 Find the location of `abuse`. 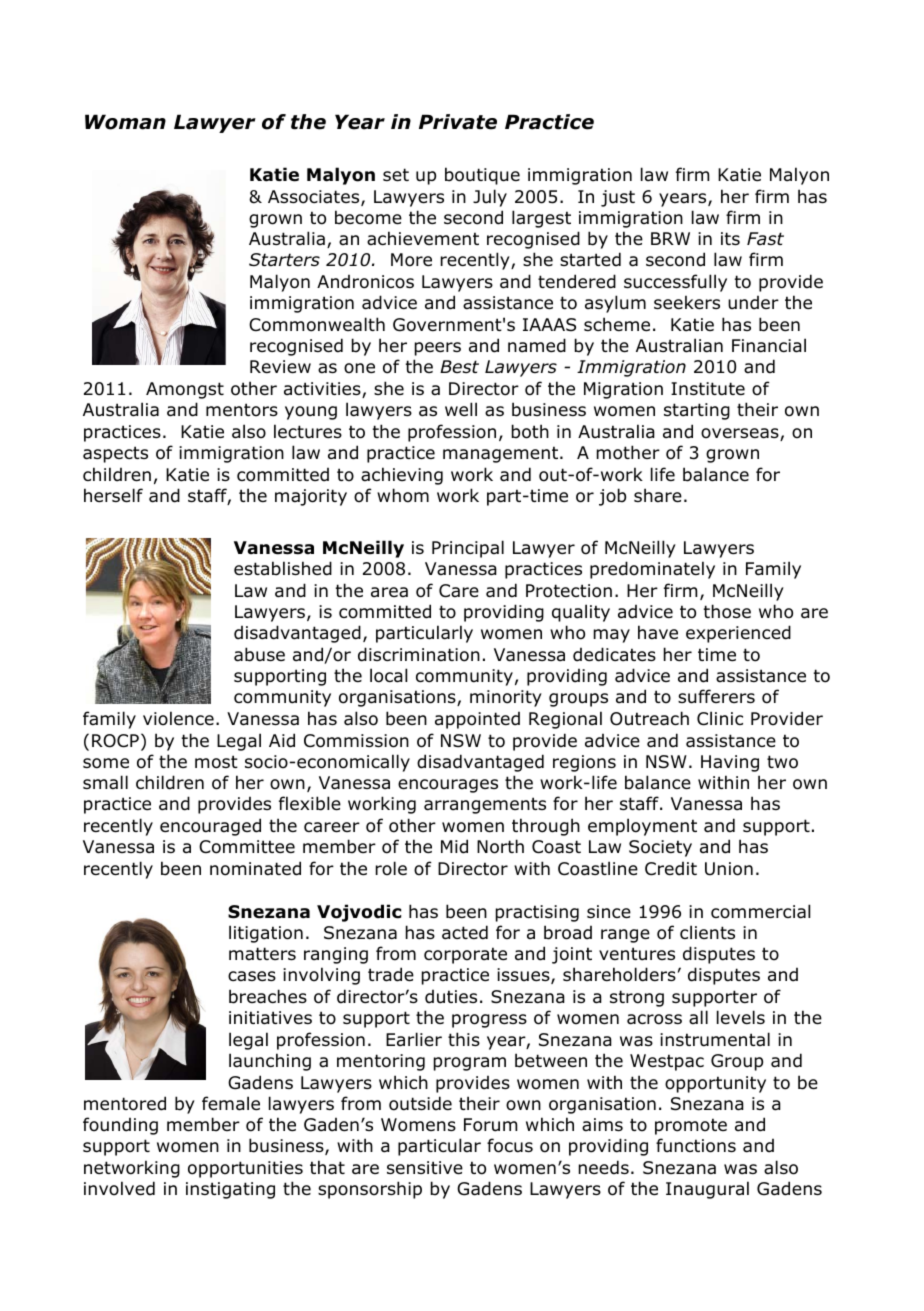

abuse is located at coordinates (259, 654).
